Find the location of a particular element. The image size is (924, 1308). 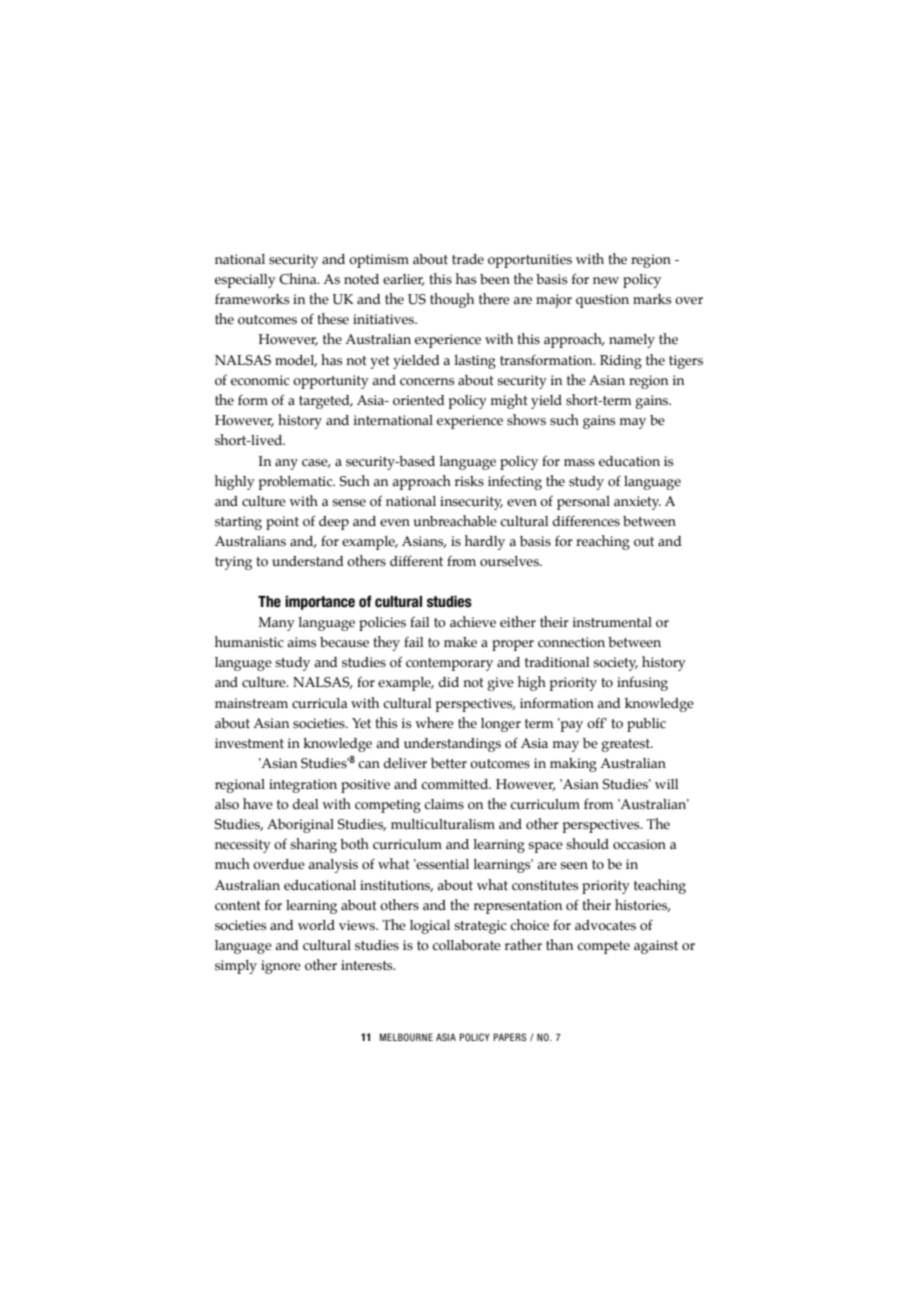

committed is located at coordinates (456, 784).
